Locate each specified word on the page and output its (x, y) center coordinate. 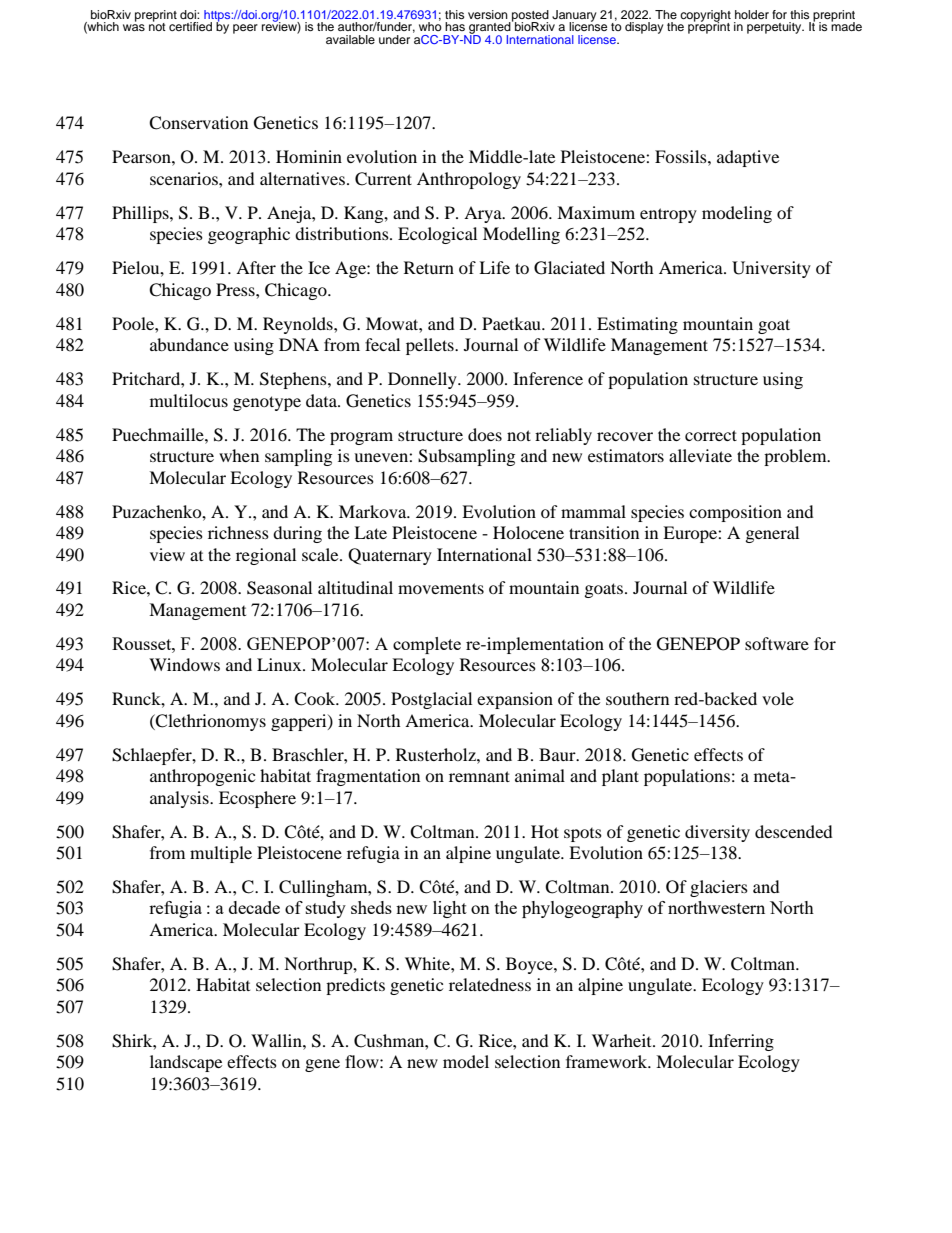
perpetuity (775, 28)
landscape (186, 1063)
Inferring (741, 1042)
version (488, 14)
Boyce (530, 965)
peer (245, 29)
